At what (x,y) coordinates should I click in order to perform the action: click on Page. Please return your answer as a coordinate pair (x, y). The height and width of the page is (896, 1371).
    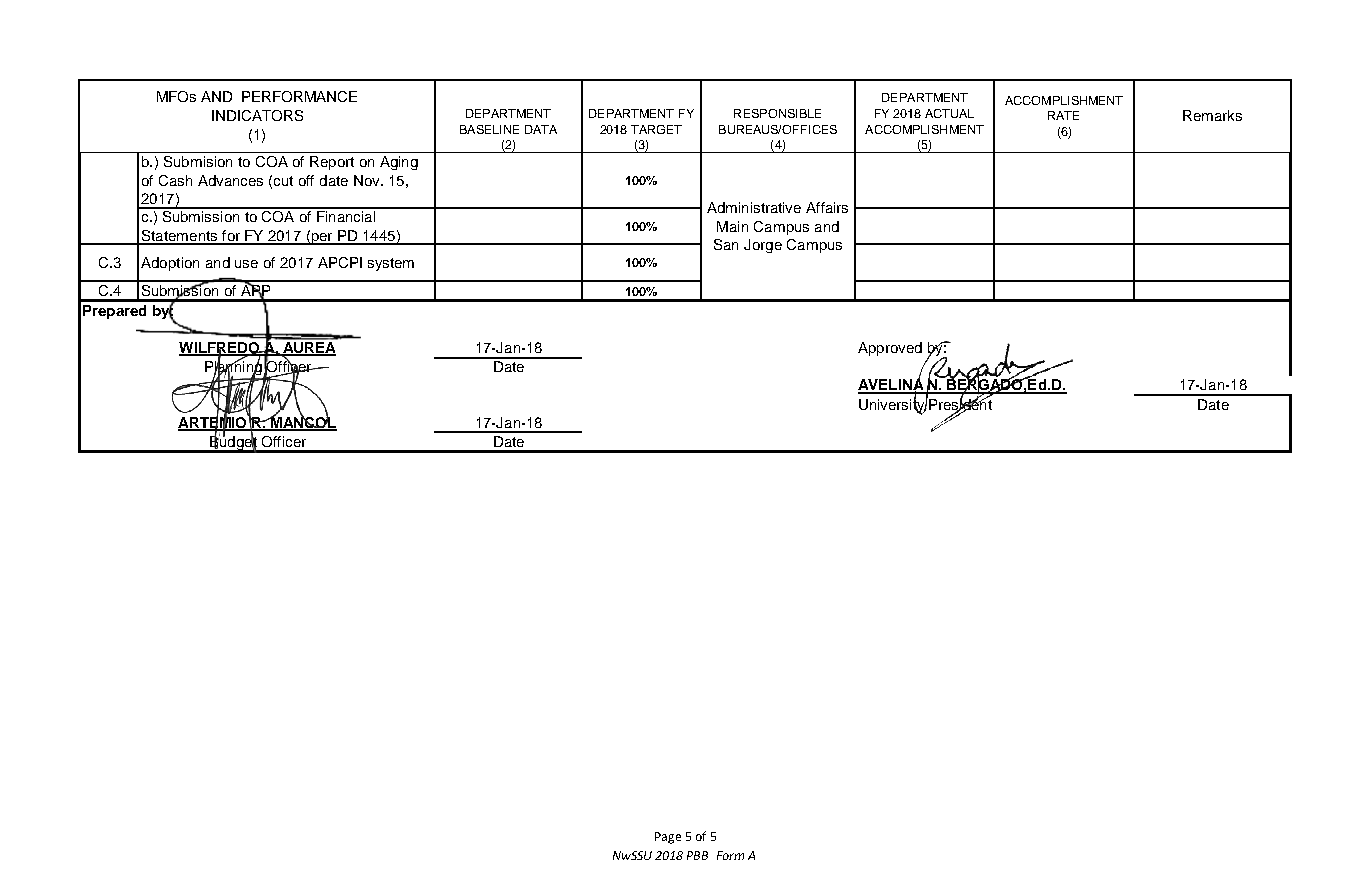
    Looking at the image, I should click on (668, 838).
